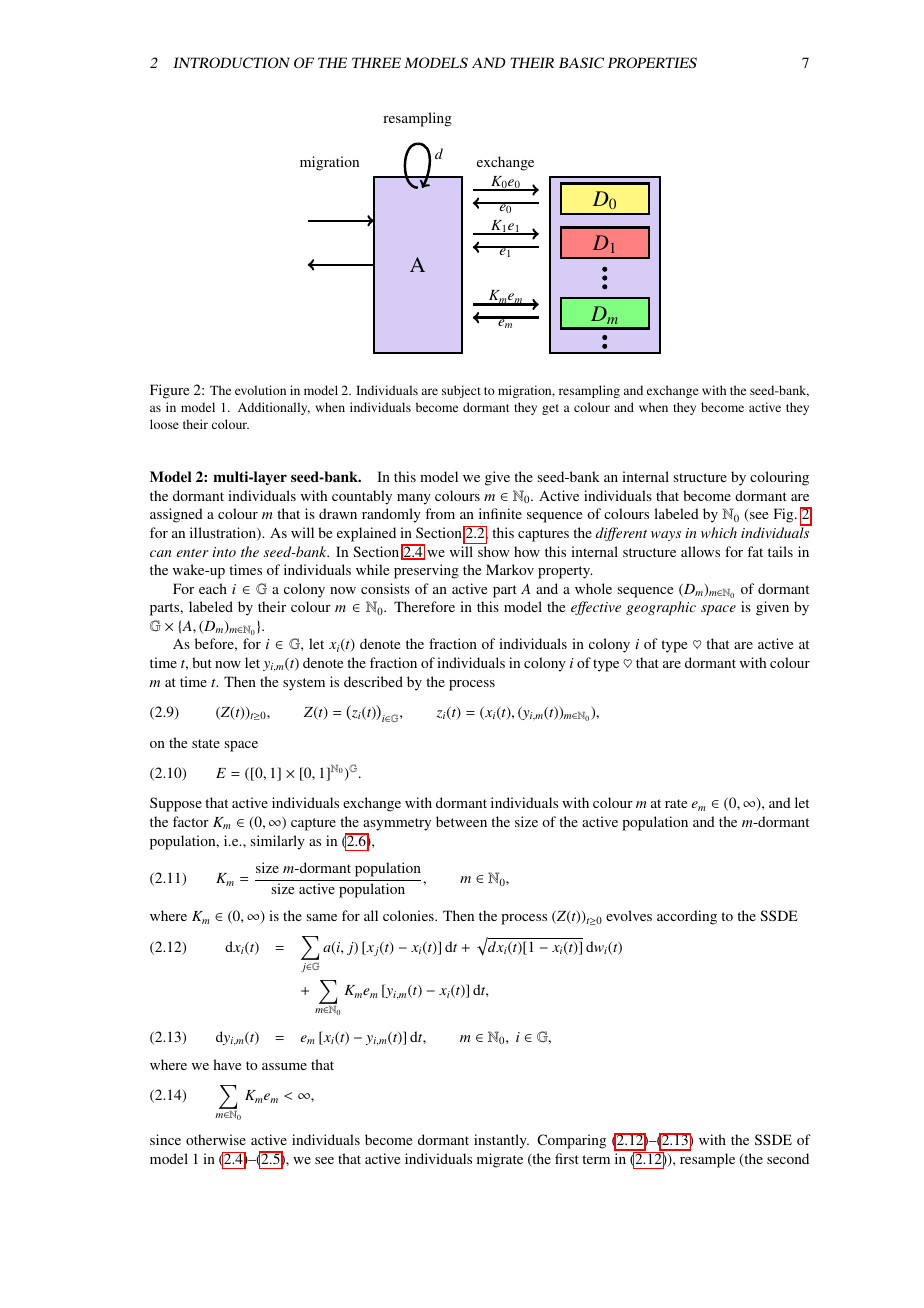 The height and width of the screenshot is (1308, 924). I want to click on resample, so click(707, 1160).
